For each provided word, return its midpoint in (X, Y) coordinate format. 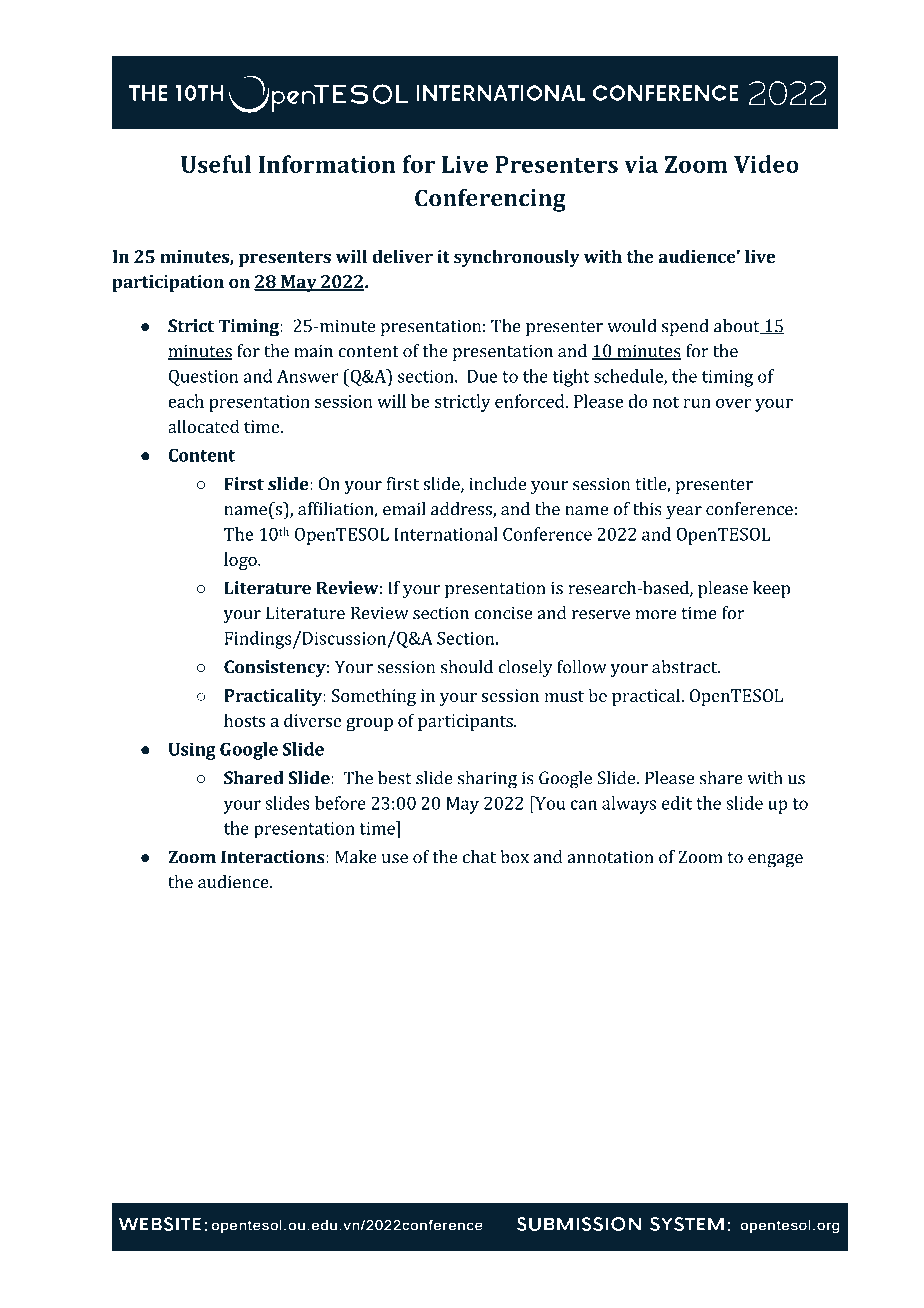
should (467, 667)
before (340, 803)
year (684, 513)
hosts (244, 720)
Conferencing (490, 200)
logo (241, 561)
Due (482, 376)
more (655, 615)
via (641, 164)
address (462, 510)
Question (204, 378)
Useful (216, 164)
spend (685, 328)
